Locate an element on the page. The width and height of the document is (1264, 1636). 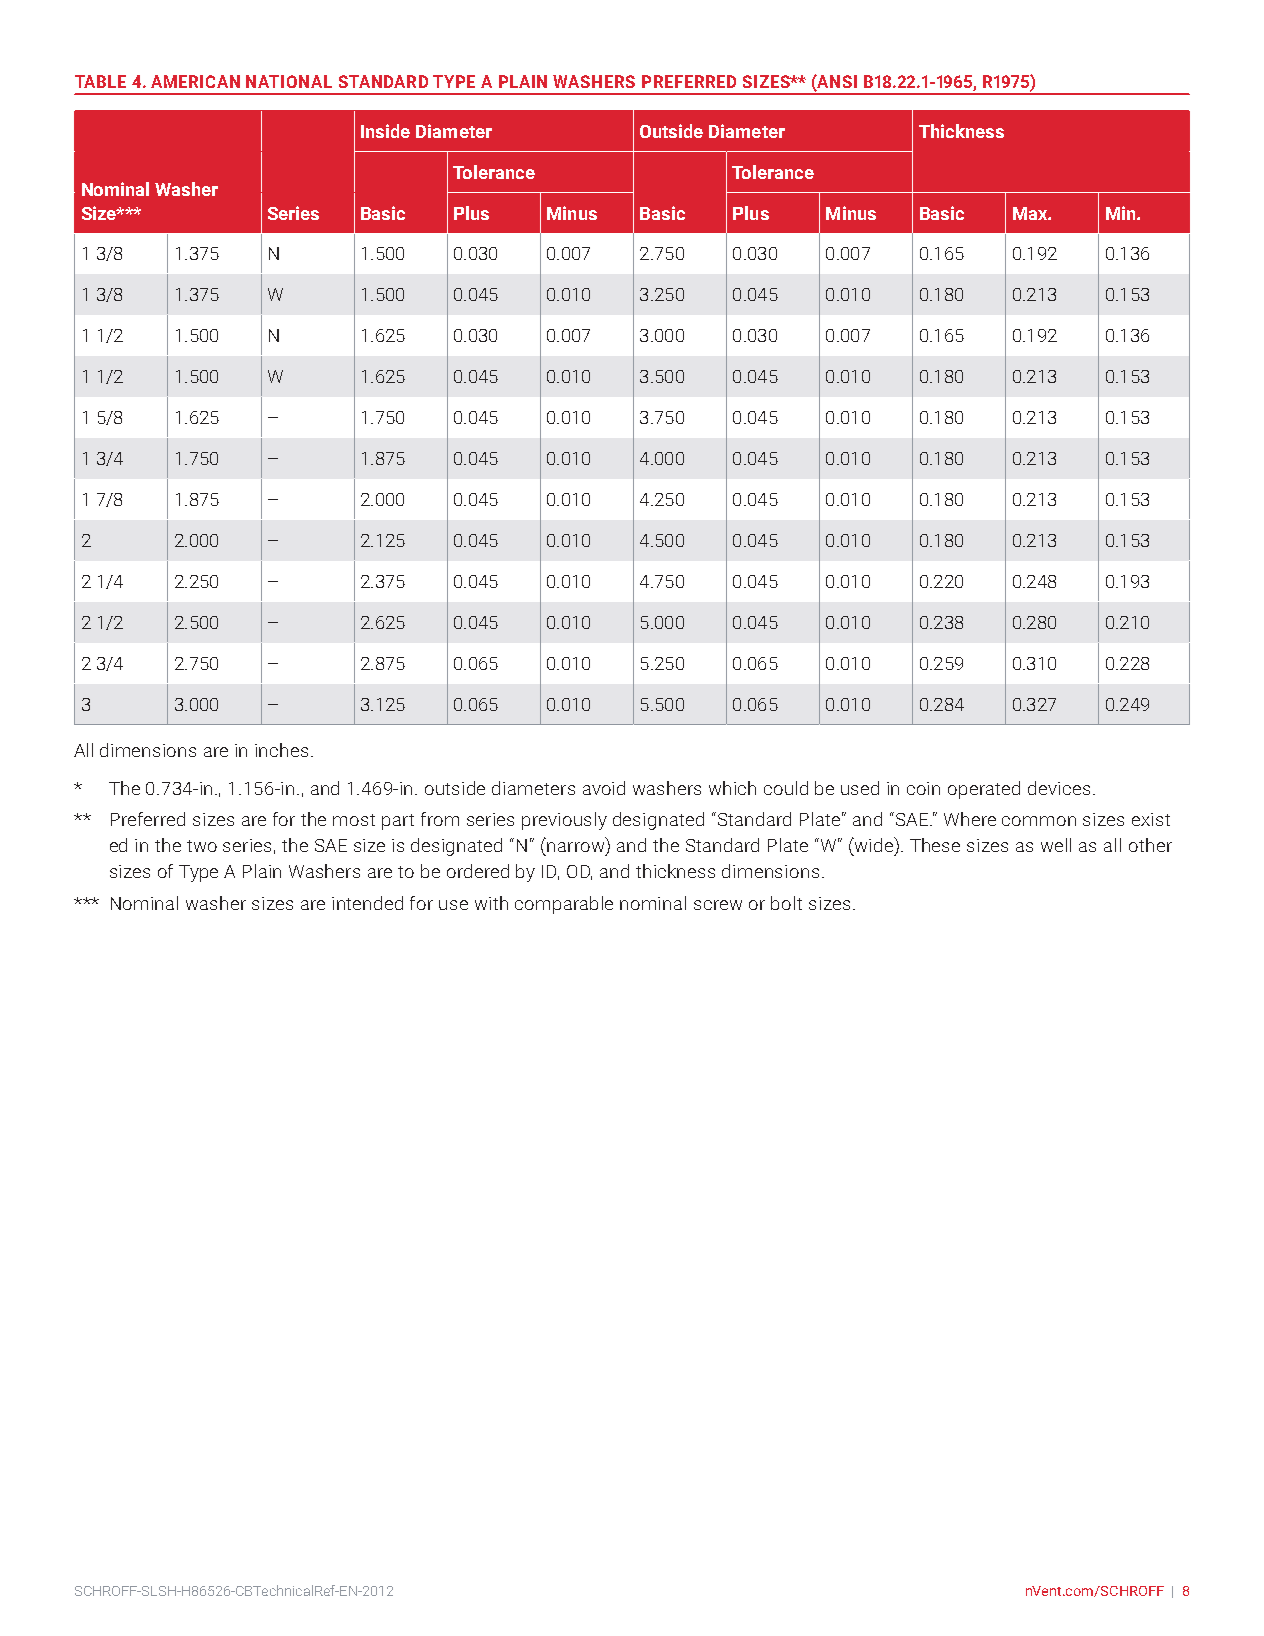
TABLE is located at coordinates (100, 81).
